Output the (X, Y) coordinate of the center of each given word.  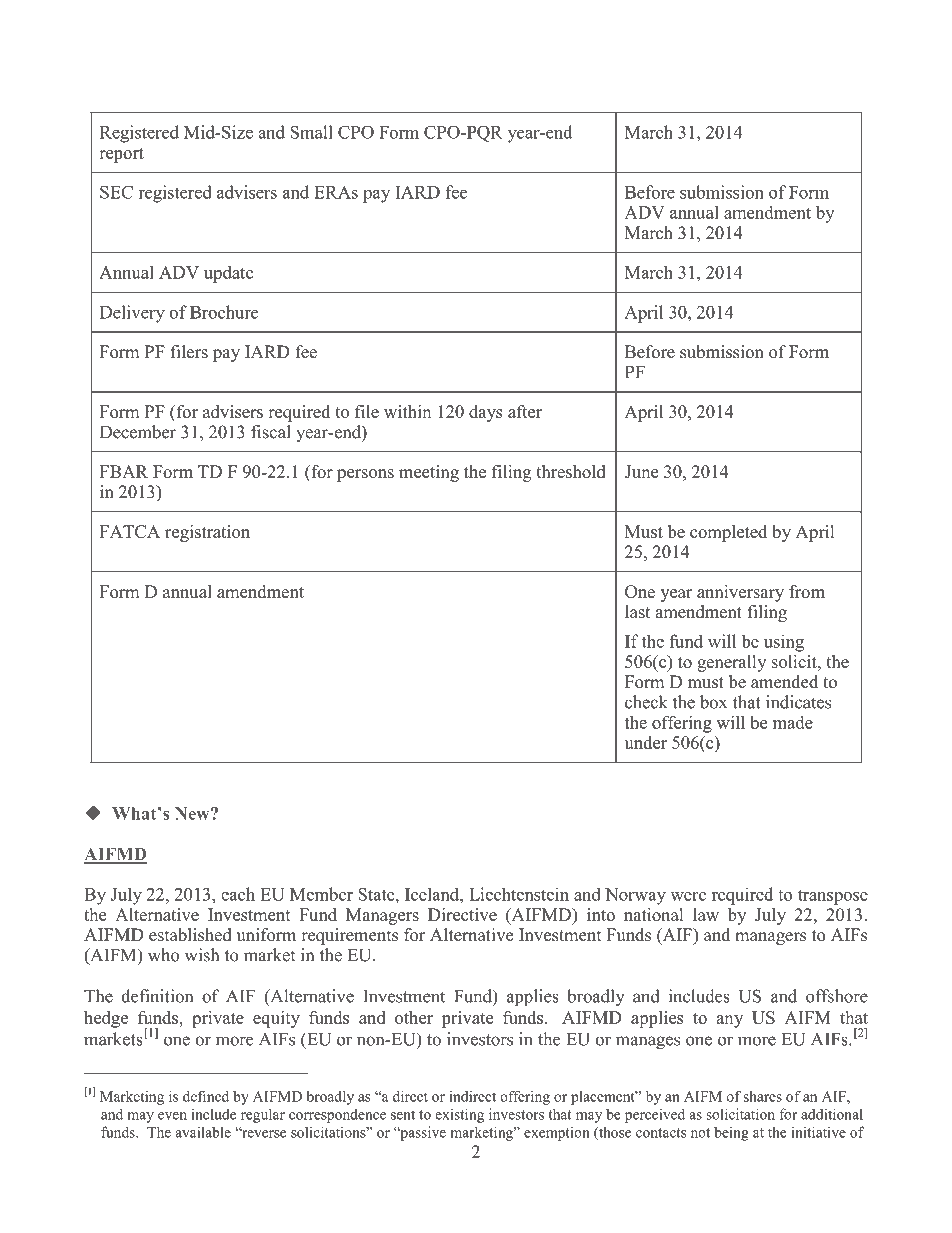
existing (459, 1115)
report (121, 155)
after (525, 411)
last (637, 612)
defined (206, 1096)
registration (207, 533)
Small (311, 132)
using (784, 643)
